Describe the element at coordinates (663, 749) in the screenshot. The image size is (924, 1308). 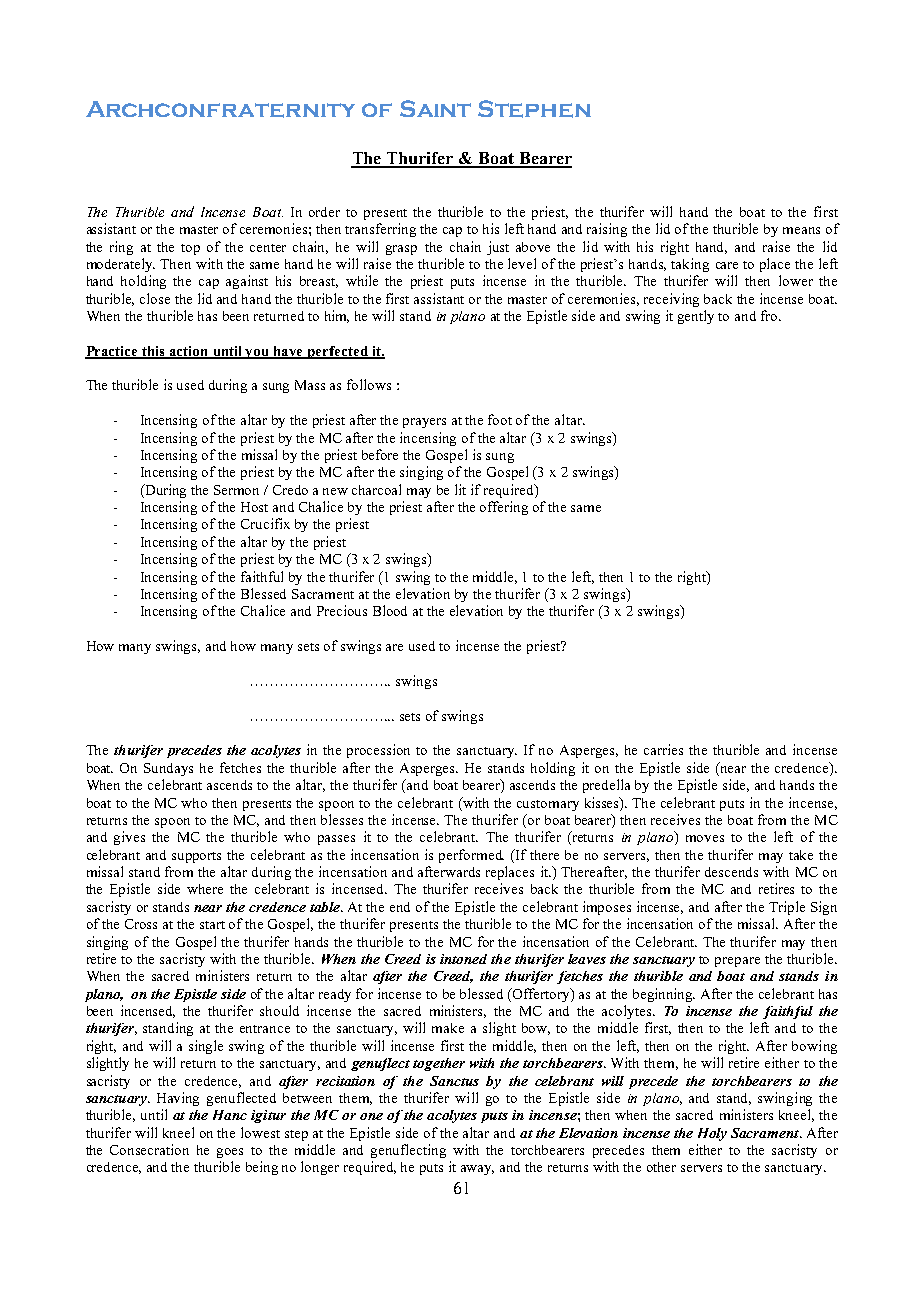
I see `carries` at that location.
